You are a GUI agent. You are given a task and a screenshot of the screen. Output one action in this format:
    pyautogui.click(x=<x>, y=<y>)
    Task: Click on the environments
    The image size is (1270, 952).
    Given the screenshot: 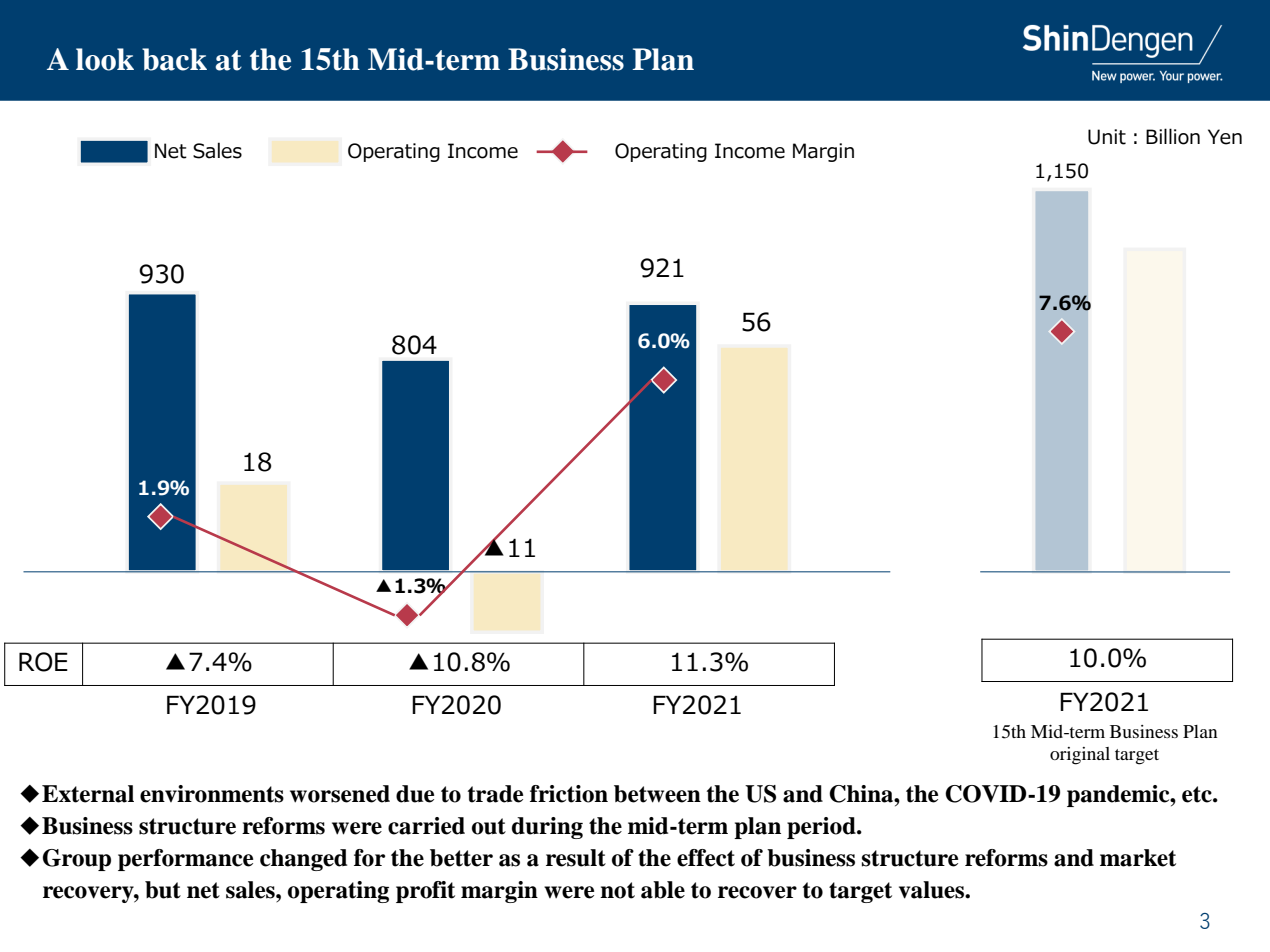 What is the action you would take?
    pyautogui.click(x=212, y=794)
